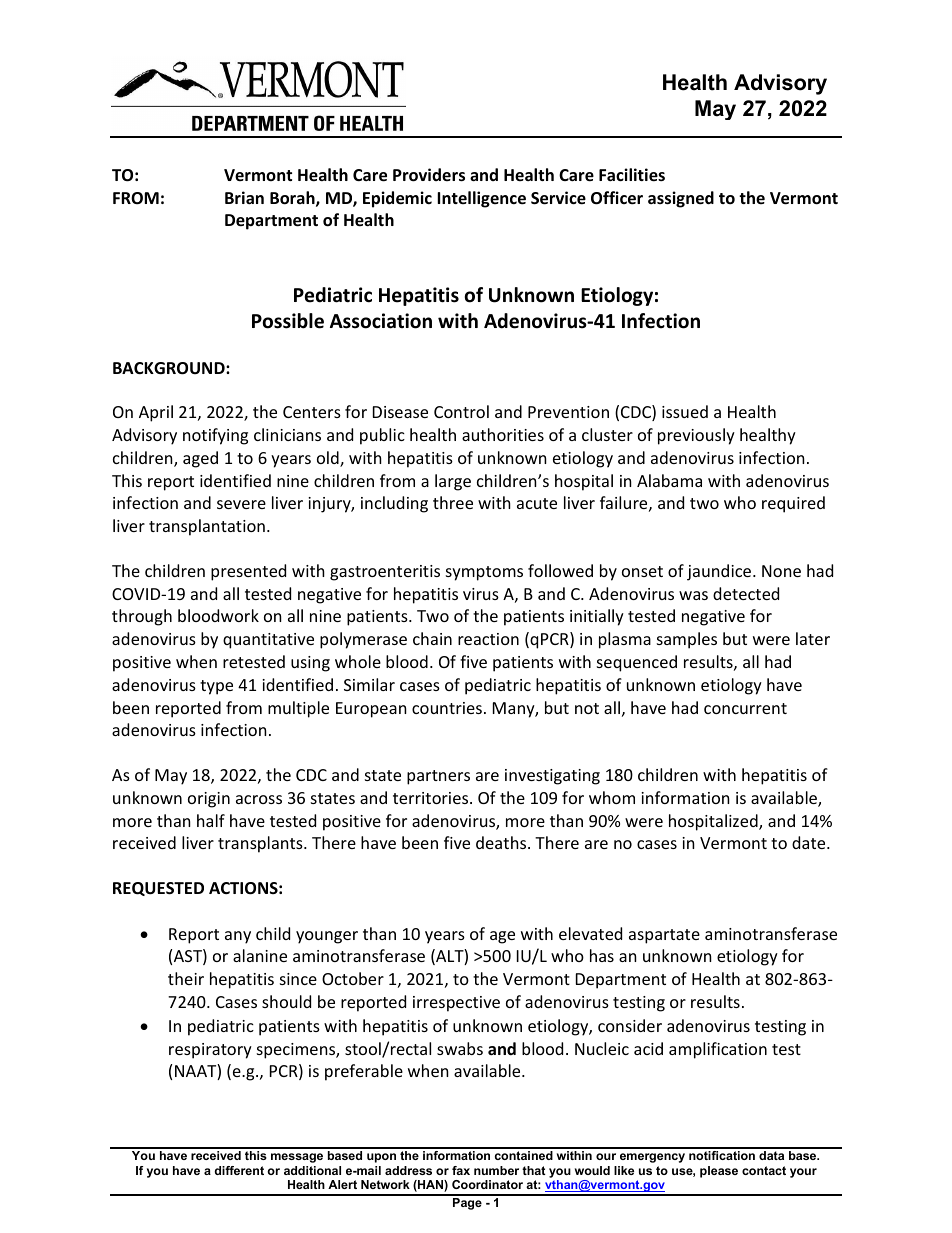  Describe the element at coordinates (158, 889) in the screenshot. I see `REQUESTED` at that location.
